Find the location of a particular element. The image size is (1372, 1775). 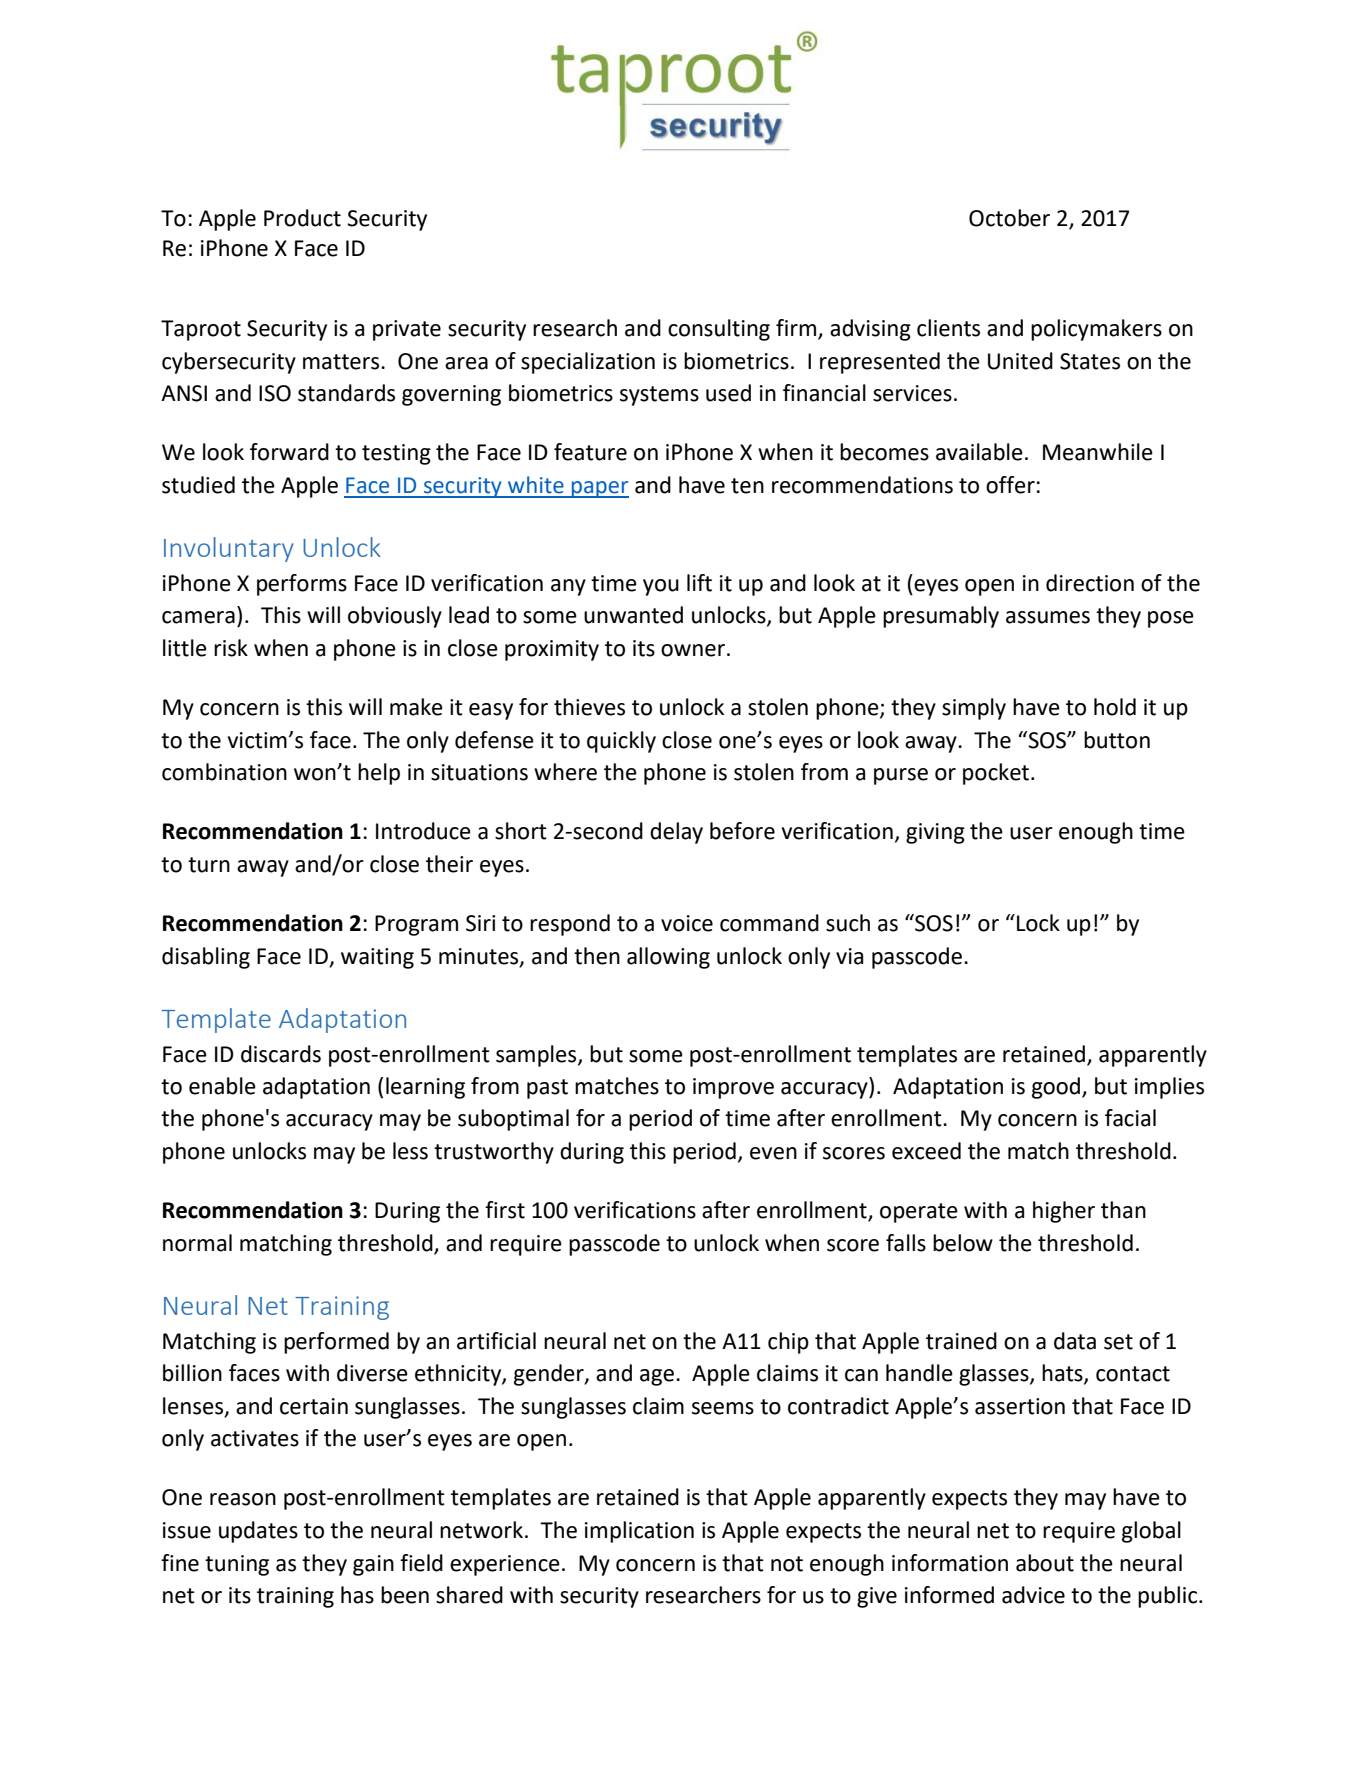

consulting is located at coordinates (719, 330).
